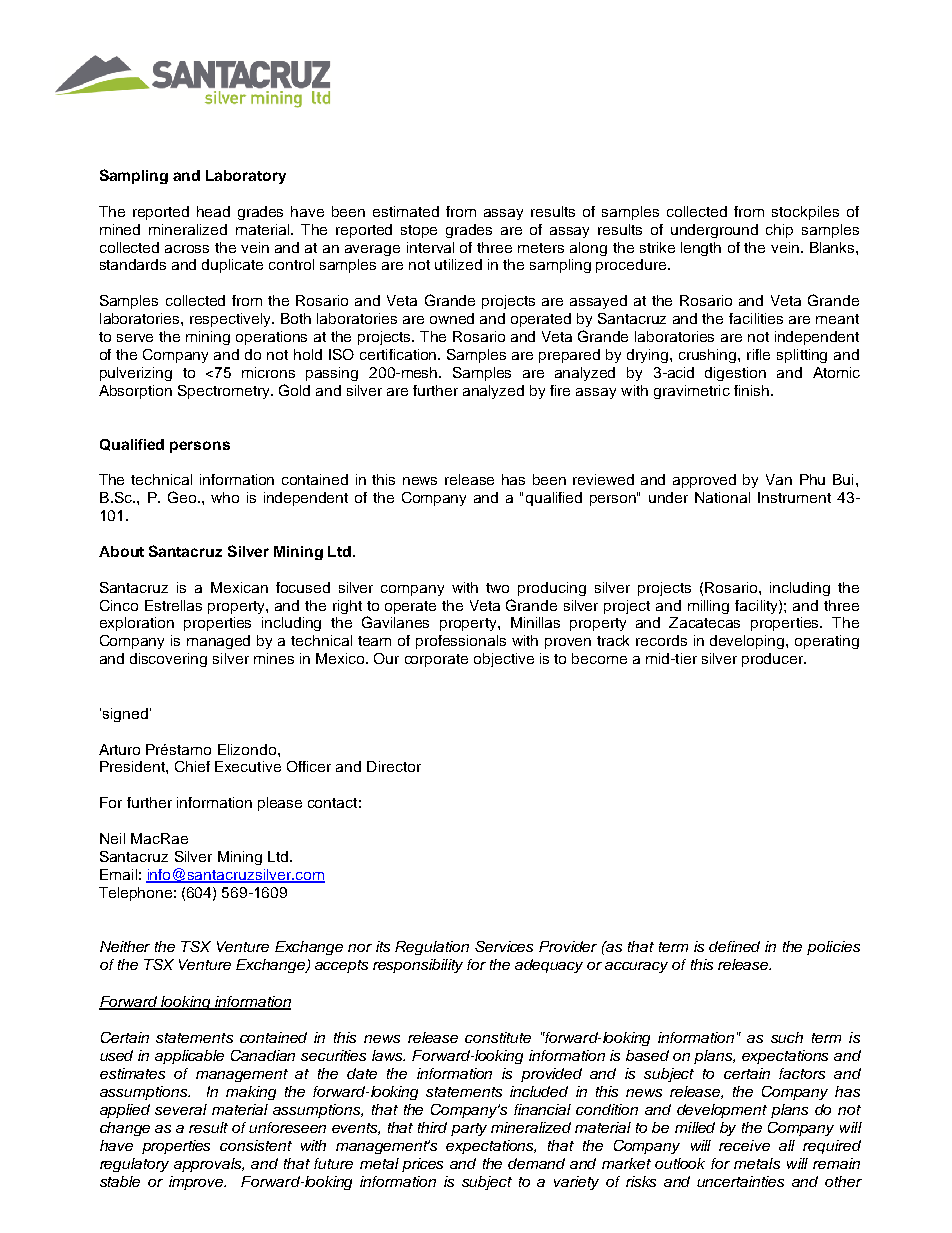  Describe the element at coordinates (744, 1145) in the document. I see `receive` at that location.
